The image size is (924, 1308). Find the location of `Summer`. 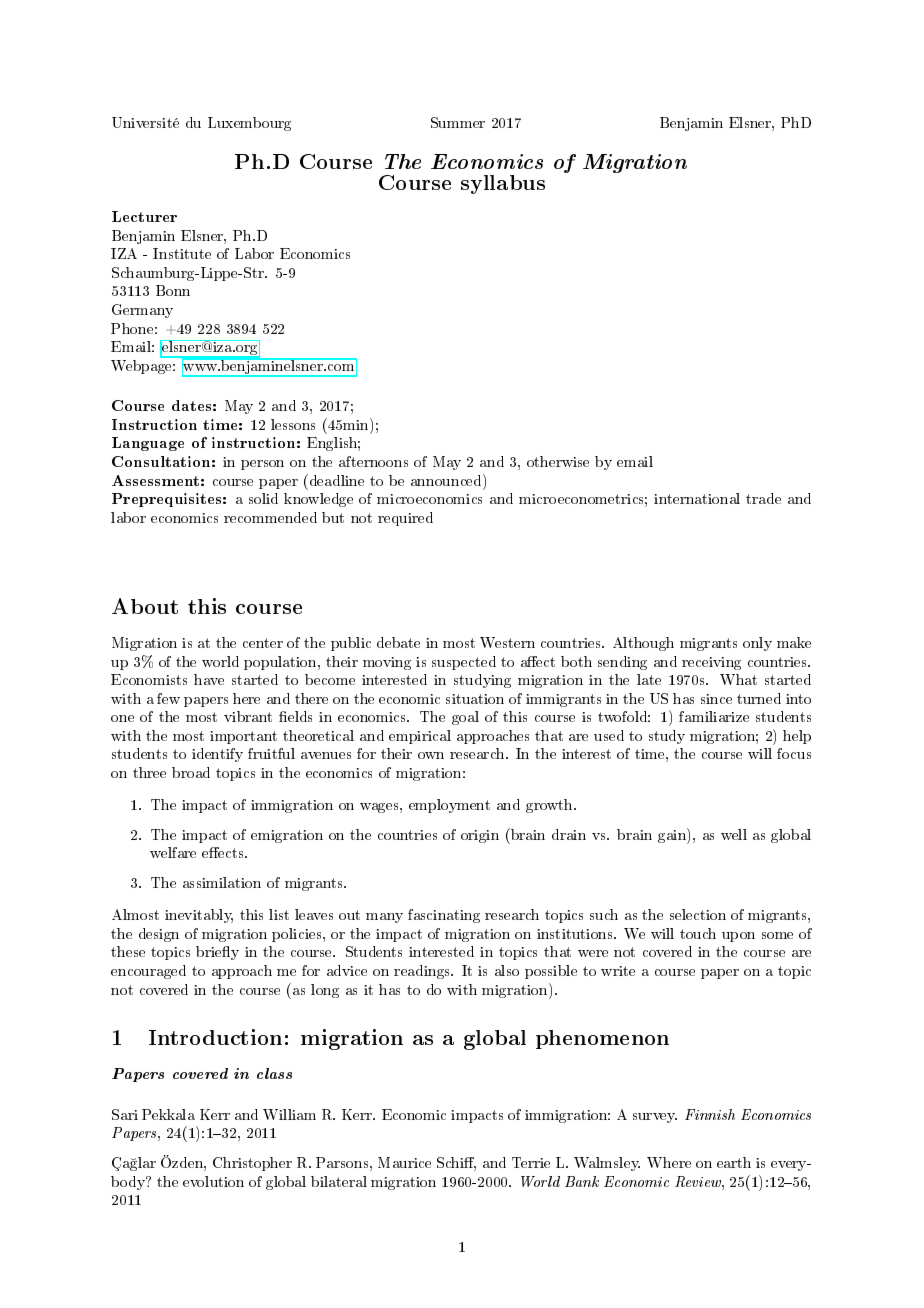

Summer is located at coordinates (458, 122).
